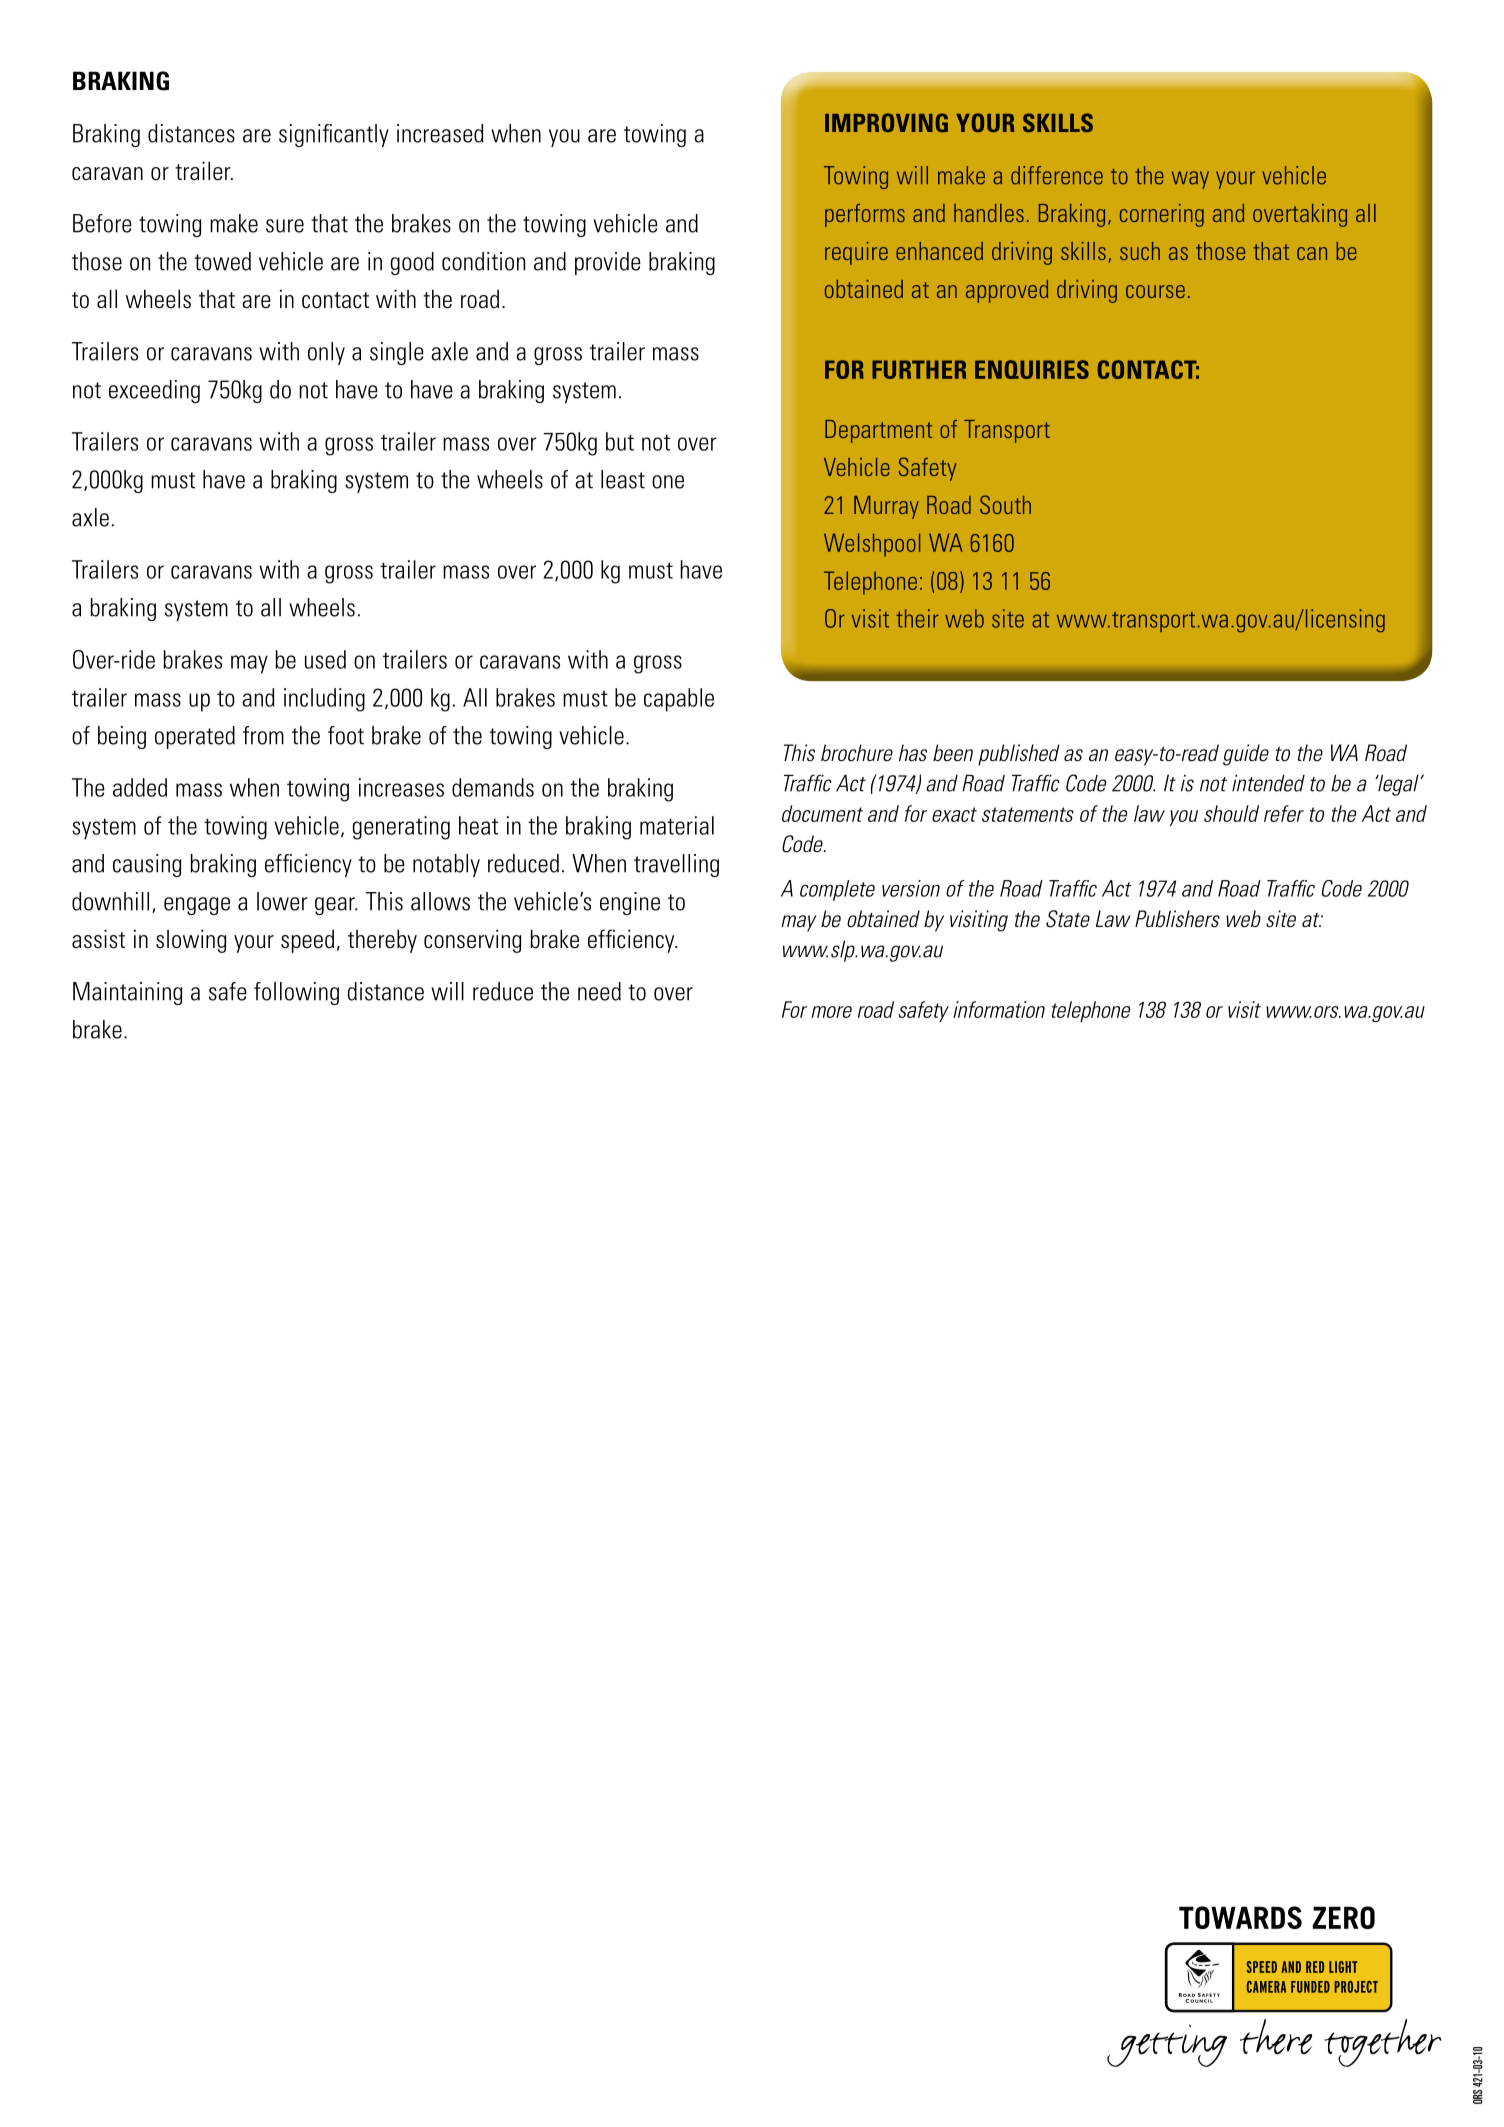 The height and width of the screenshot is (2127, 1504). I want to click on capable, so click(679, 700).
